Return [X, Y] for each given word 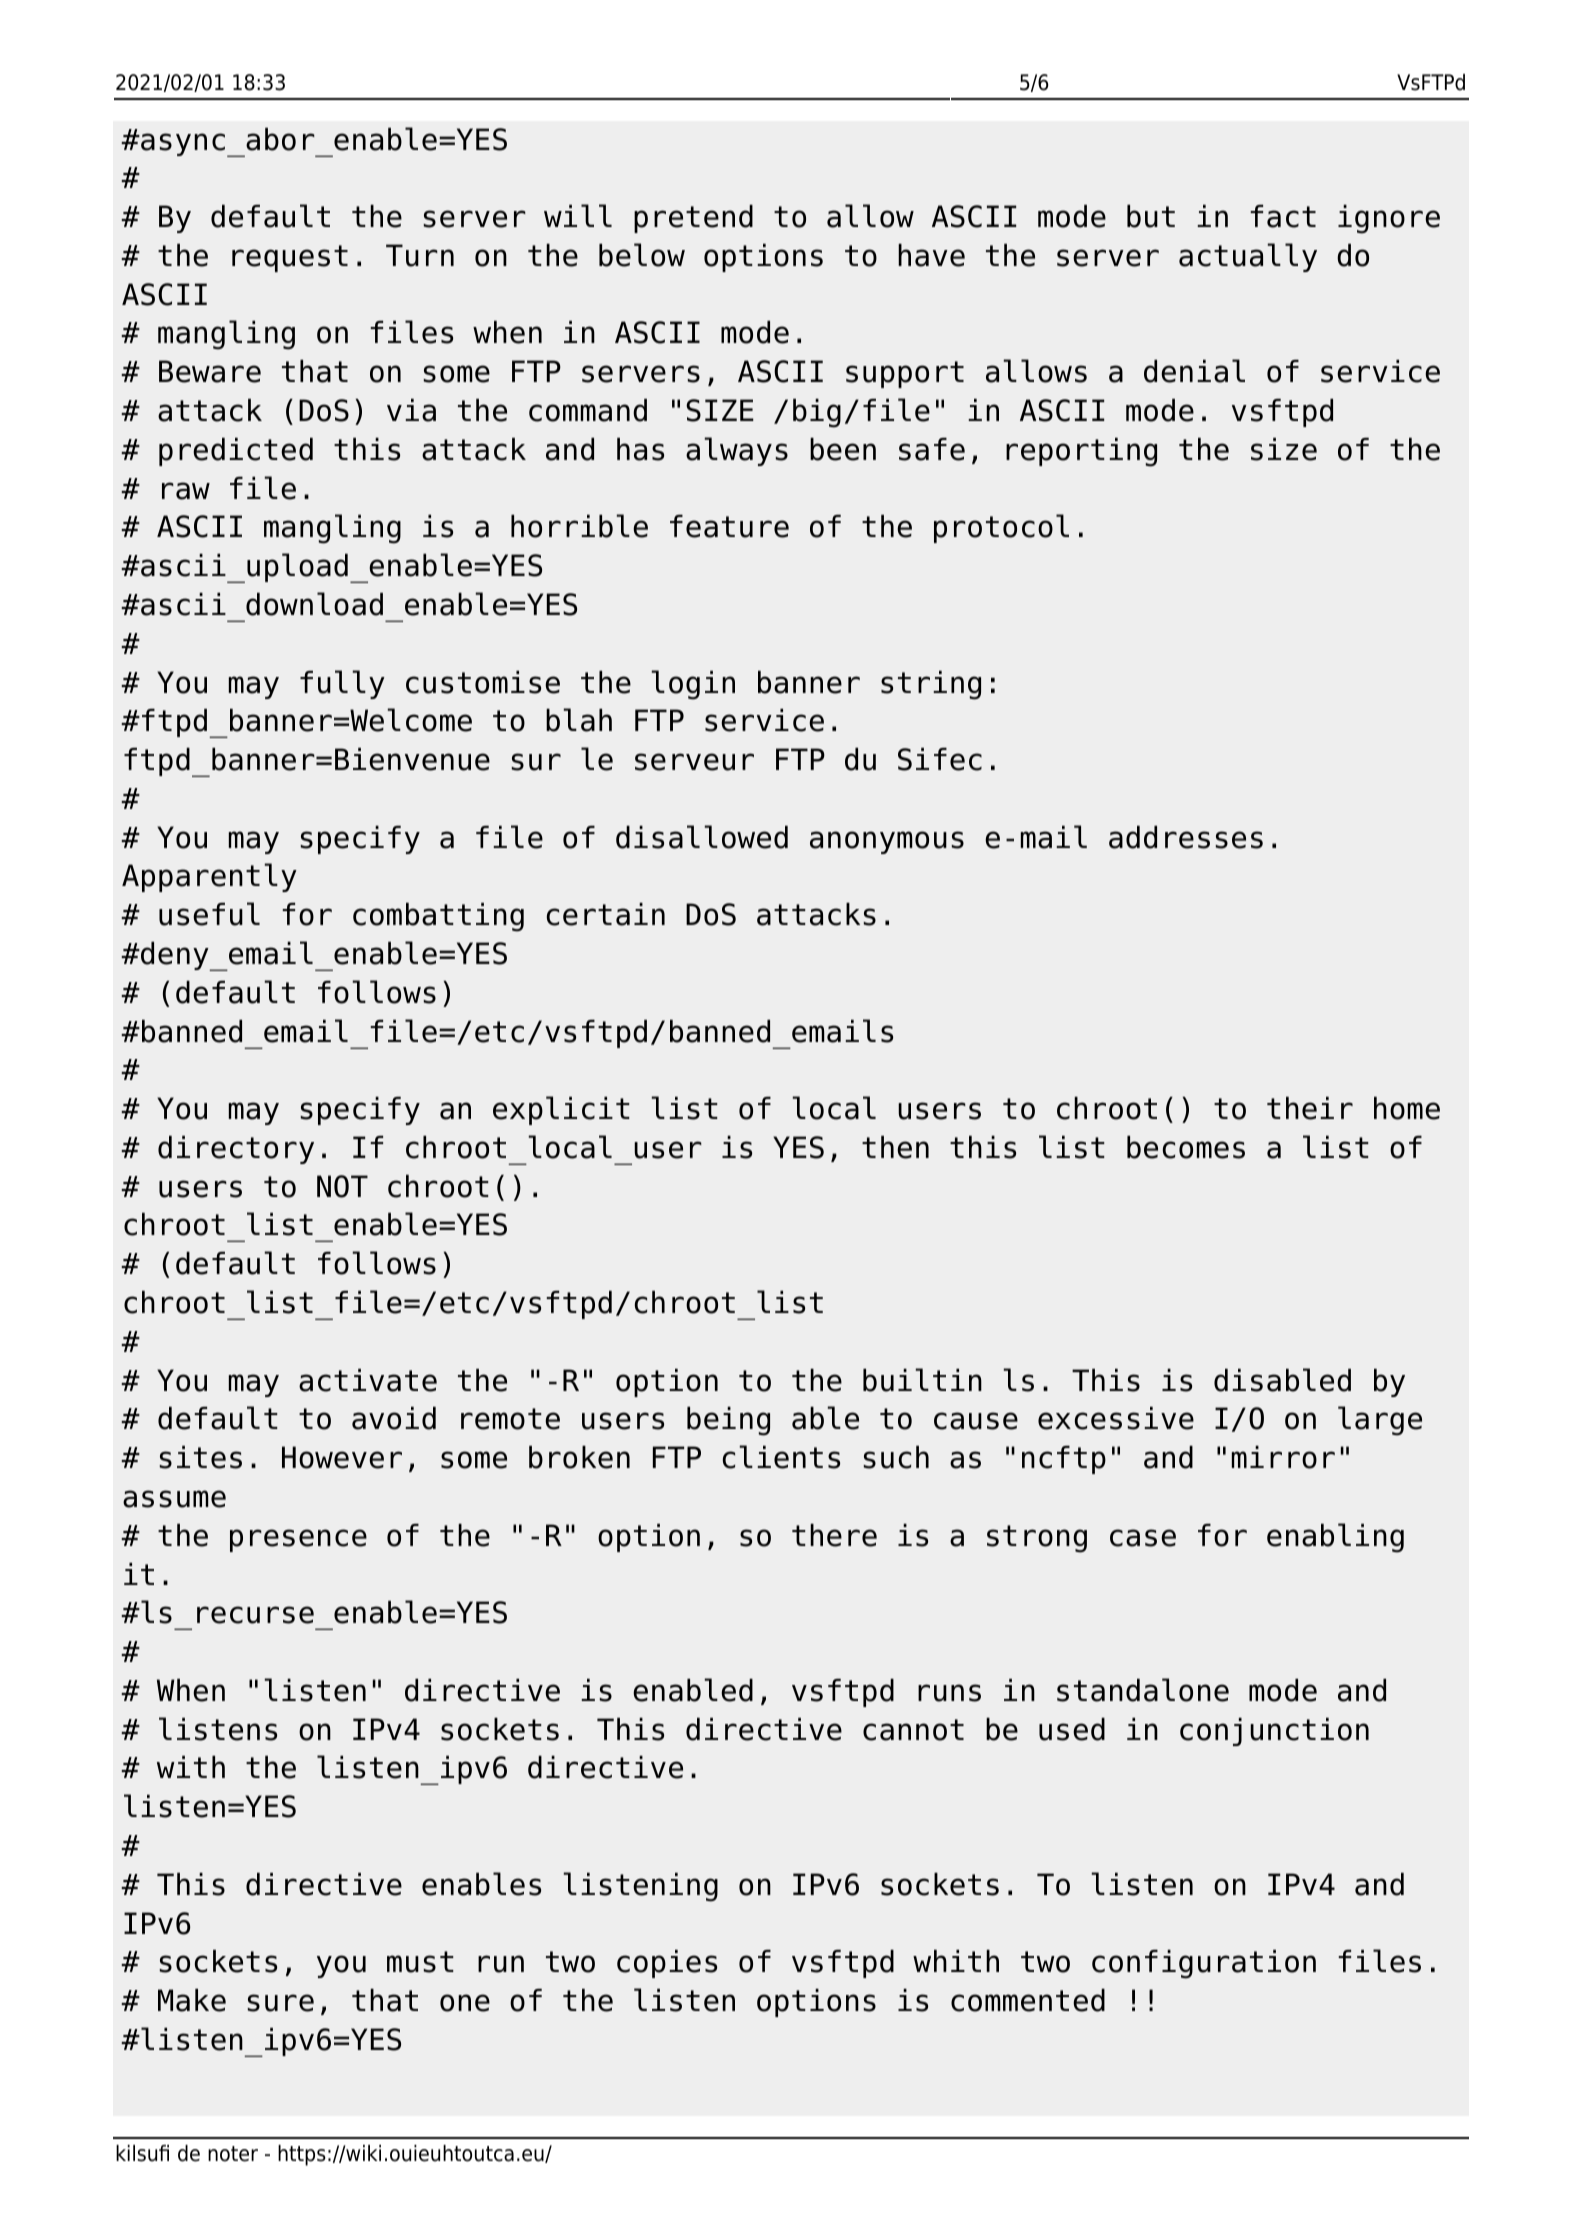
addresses [1186, 837]
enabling [1335, 1538]
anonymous [887, 842]
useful [209, 914]
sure [280, 2003]
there [834, 1535]
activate [368, 1380]
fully [342, 684]
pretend [693, 218]
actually [1248, 257]
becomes [1186, 1147]
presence [298, 1540]
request [290, 258]
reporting [1081, 452]
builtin [922, 1380]
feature [729, 526]
